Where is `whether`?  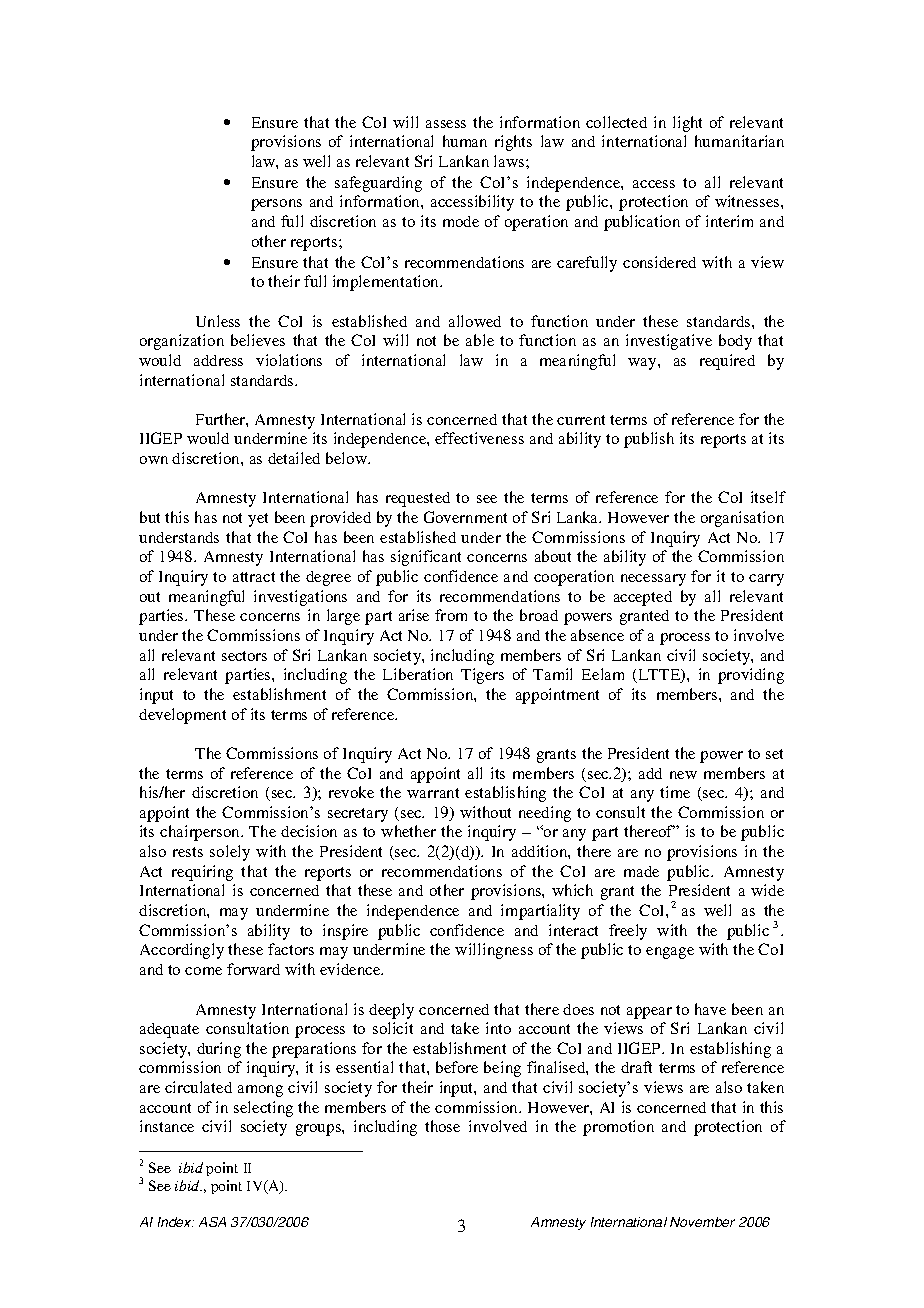
whether is located at coordinates (408, 831).
